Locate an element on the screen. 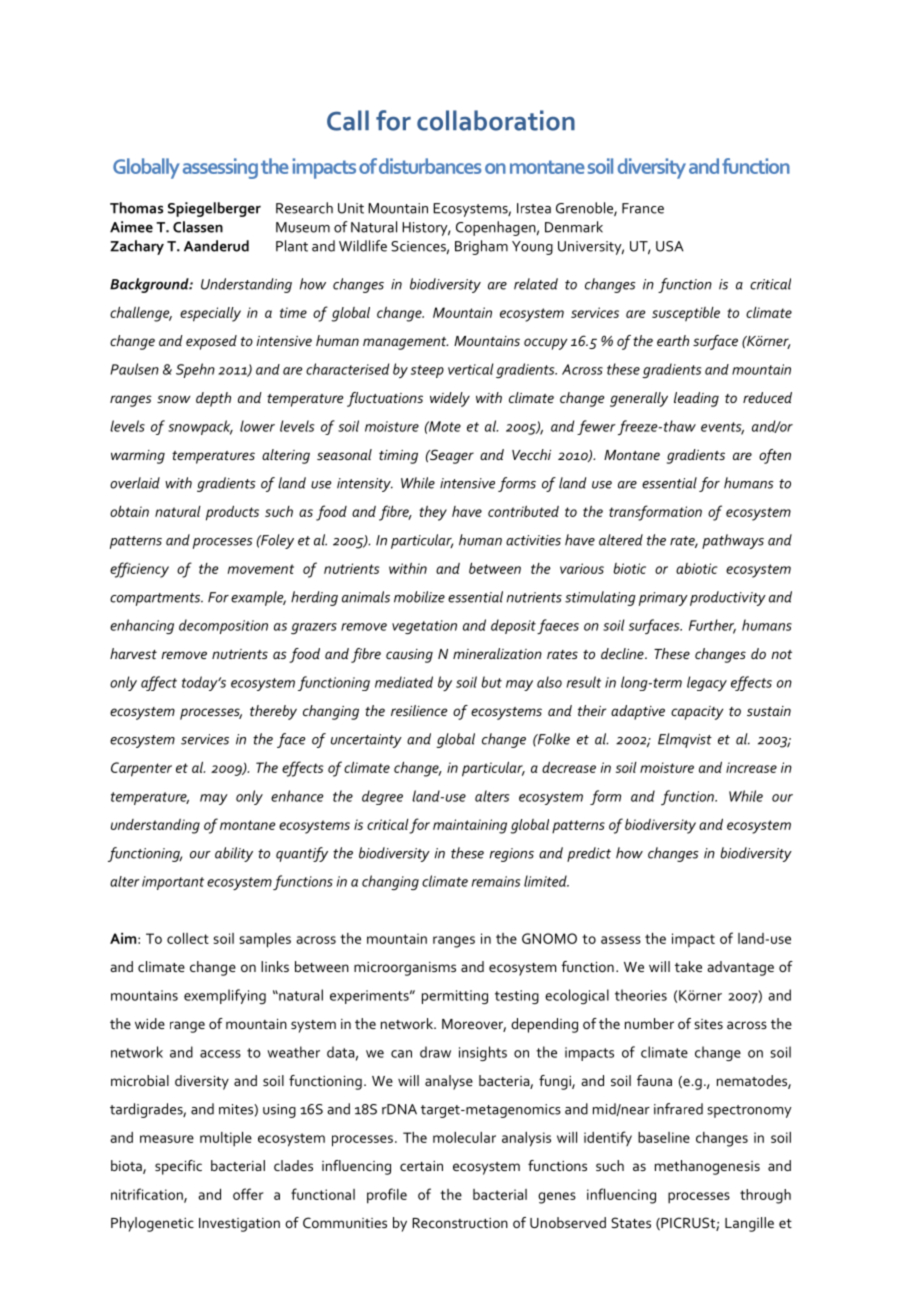  Reconstruction is located at coordinates (460, 1223).
